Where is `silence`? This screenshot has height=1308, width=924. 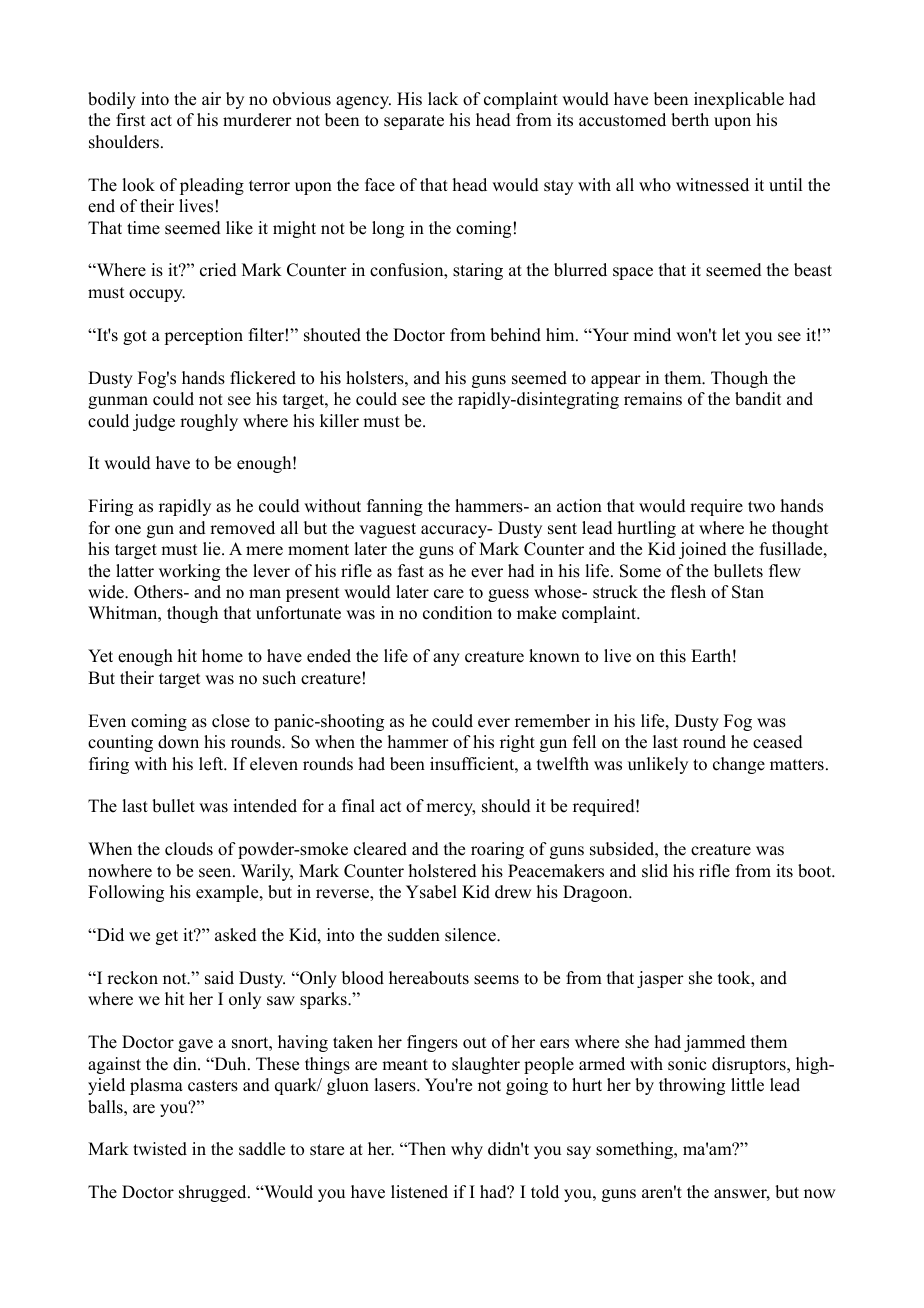
silence is located at coordinates (471, 935).
